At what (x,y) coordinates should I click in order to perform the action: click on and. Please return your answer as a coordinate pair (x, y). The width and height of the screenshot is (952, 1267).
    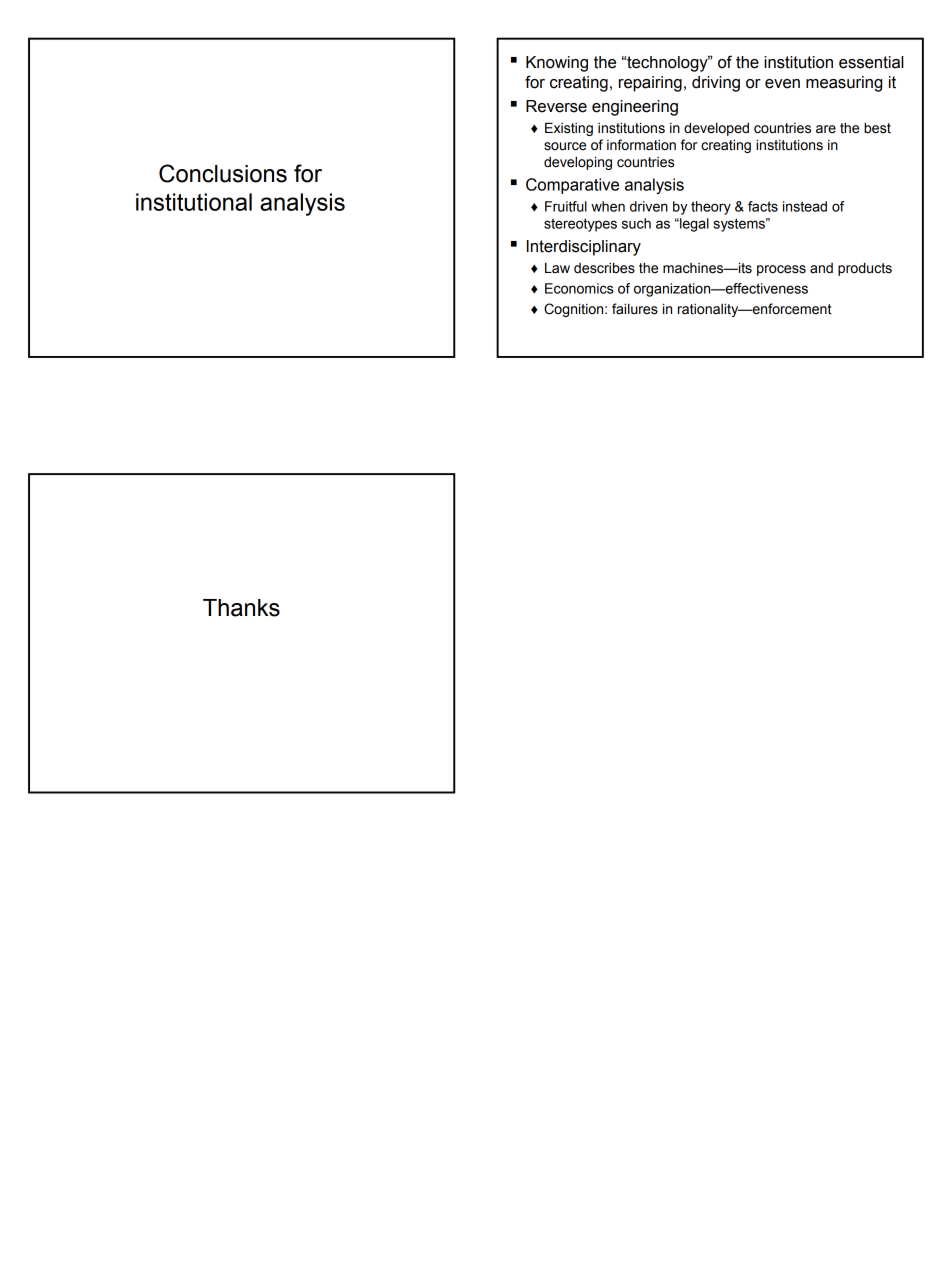
    Looking at the image, I should click on (821, 268).
